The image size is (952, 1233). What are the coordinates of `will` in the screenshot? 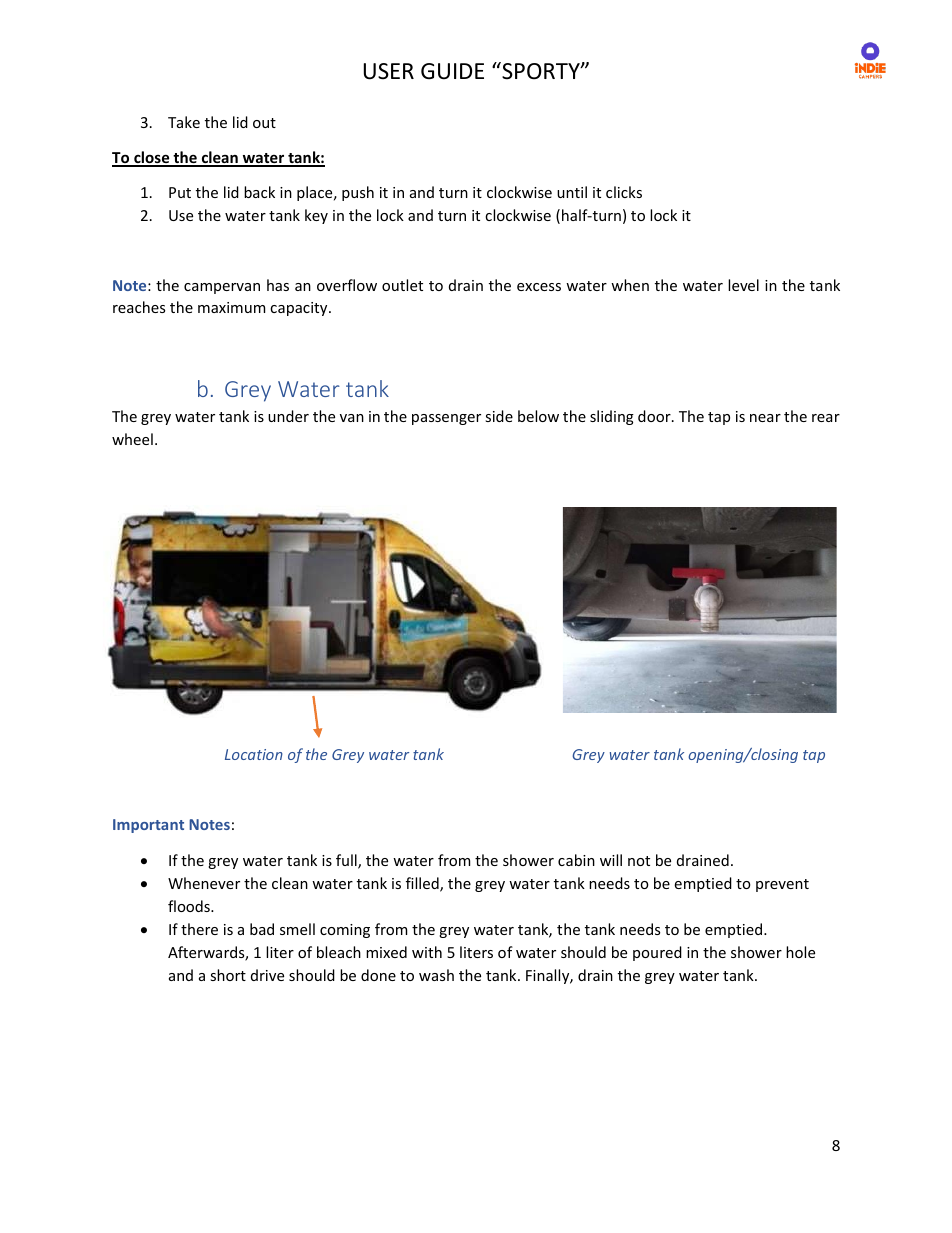 It's located at (611, 860).
